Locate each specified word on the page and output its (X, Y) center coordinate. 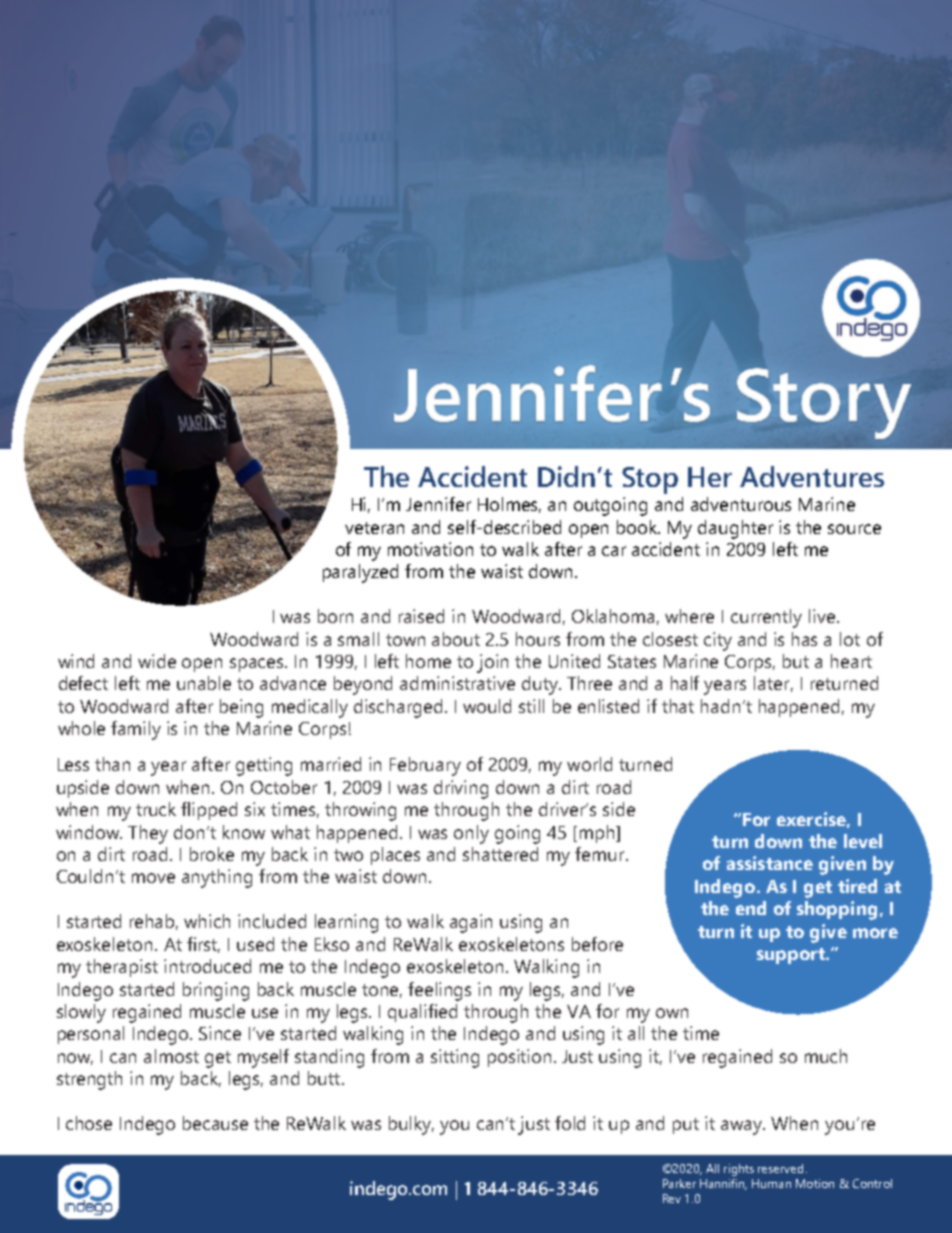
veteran (374, 528)
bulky (411, 1125)
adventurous (741, 504)
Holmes (509, 505)
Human (771, 1183)
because (215, 1123)
